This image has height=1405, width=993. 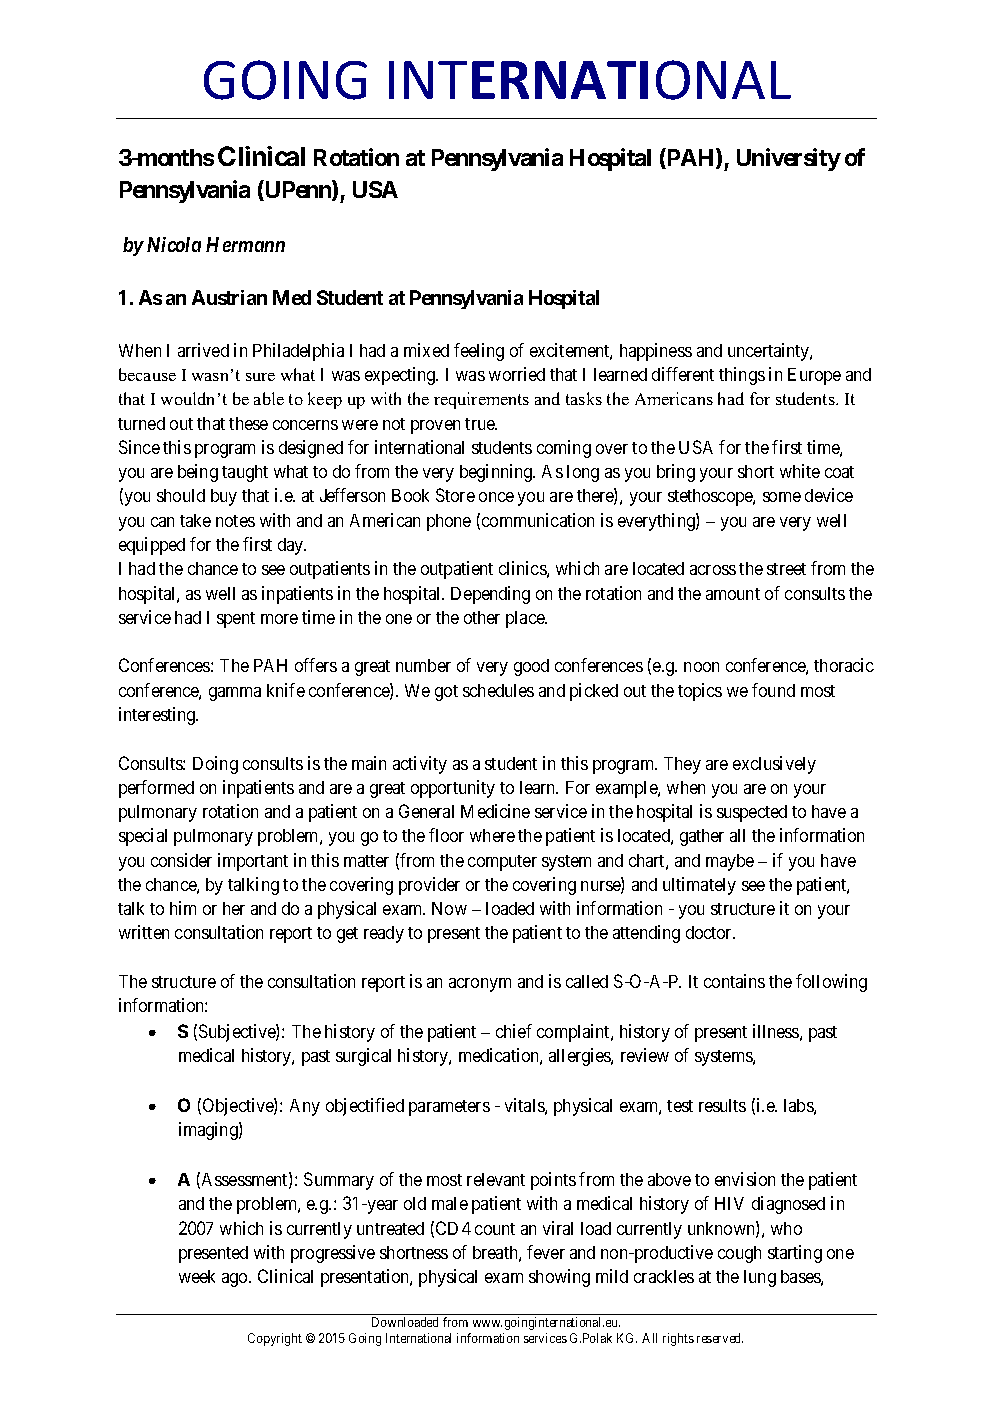 I want to click on Hermann, so click(x=245, y=244).
